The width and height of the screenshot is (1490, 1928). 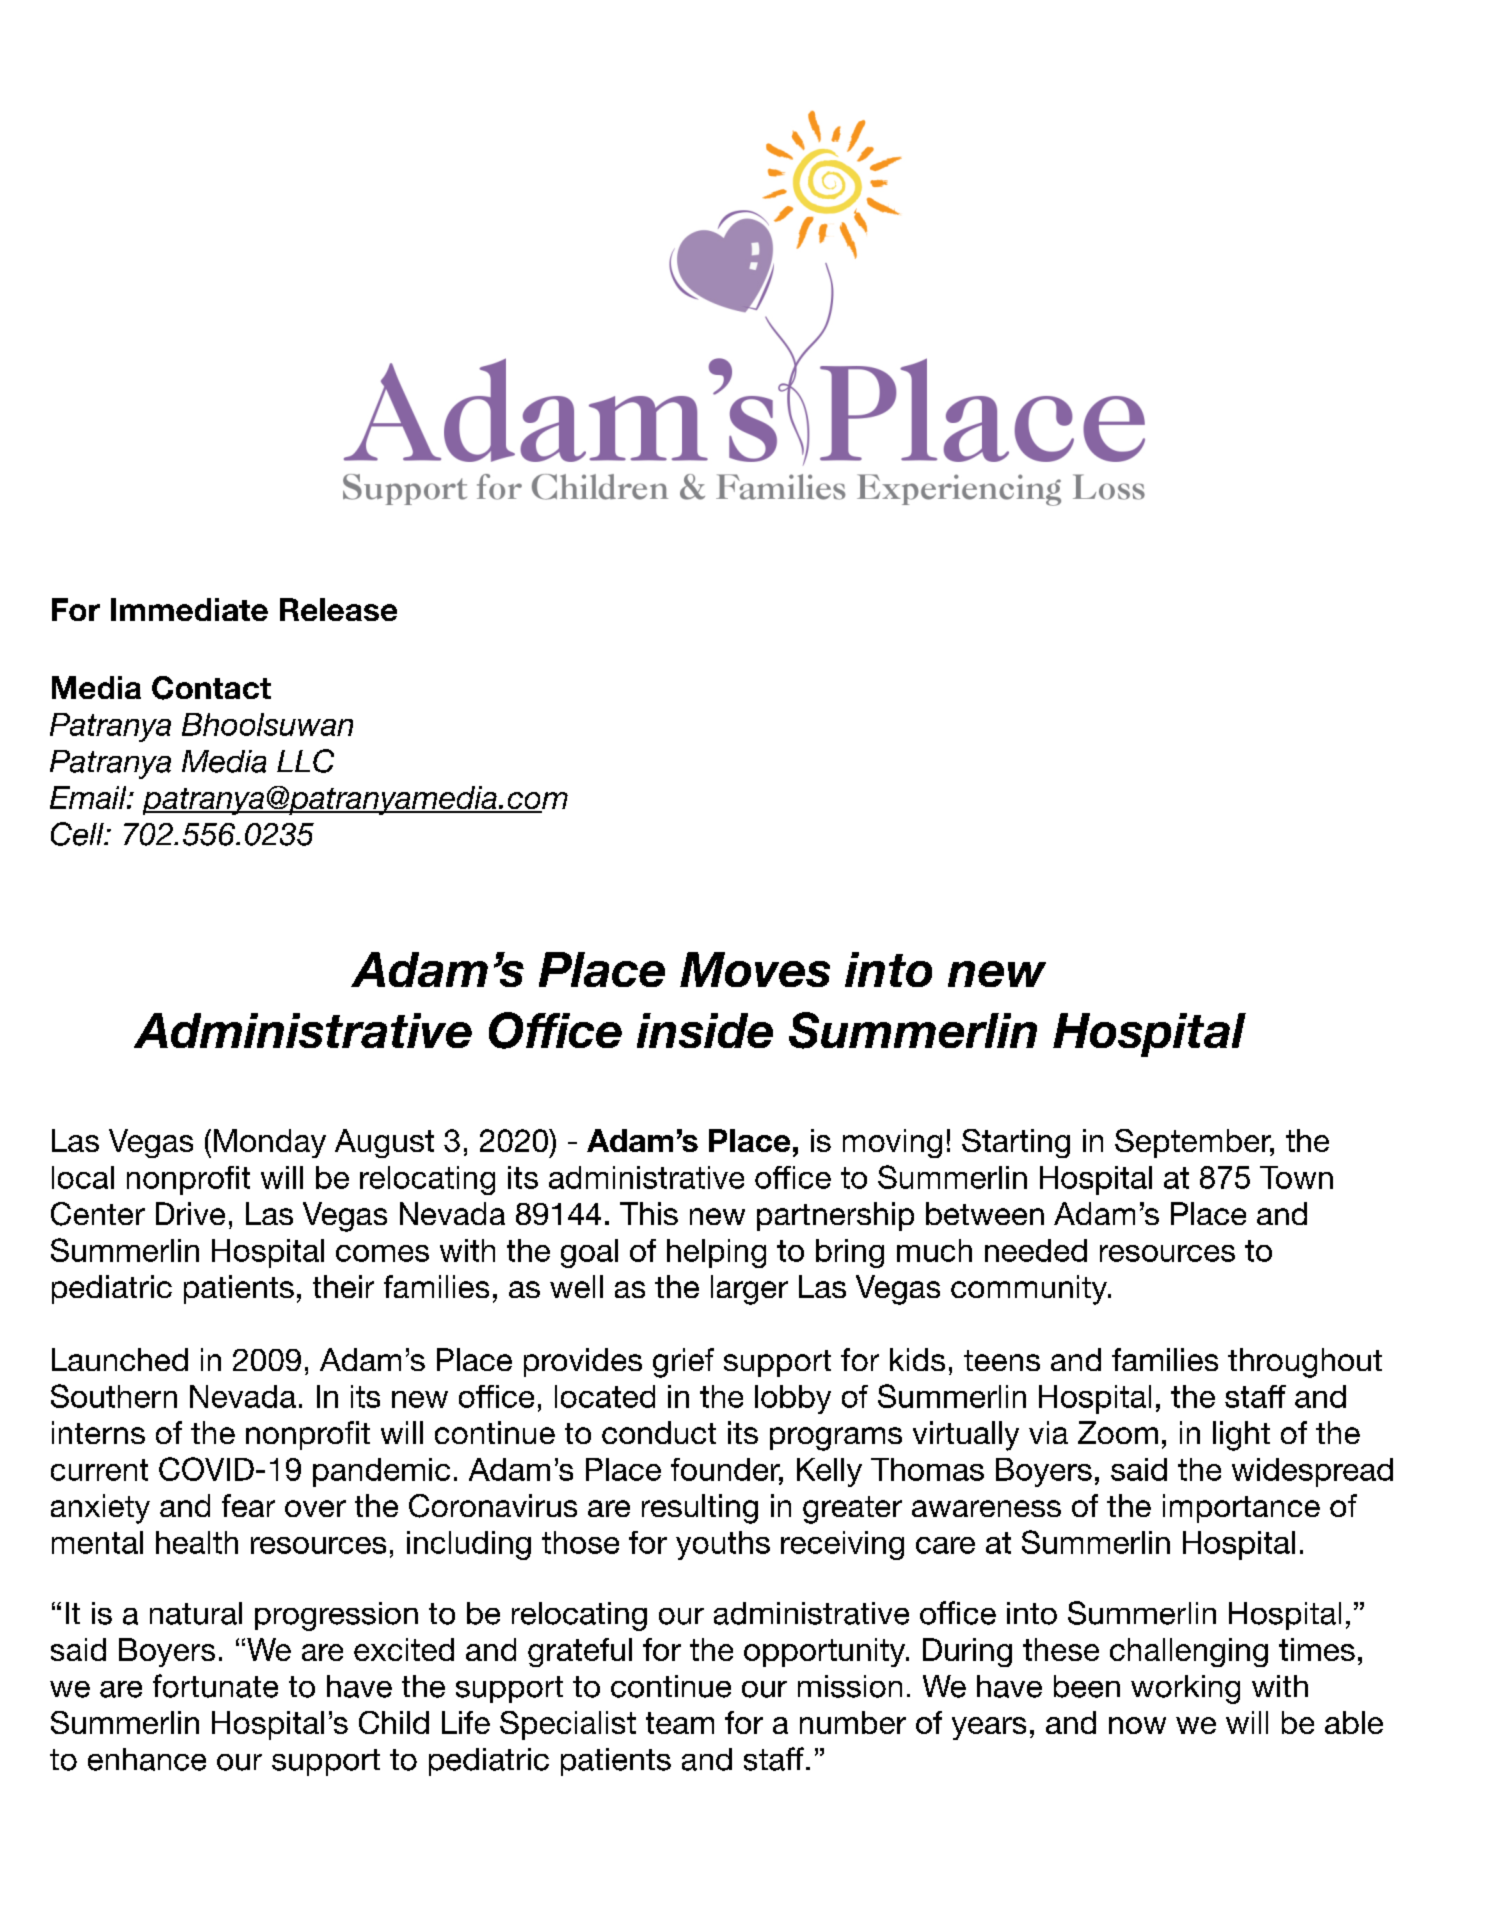 I want to click on Release, so click(x=338, y=609).
